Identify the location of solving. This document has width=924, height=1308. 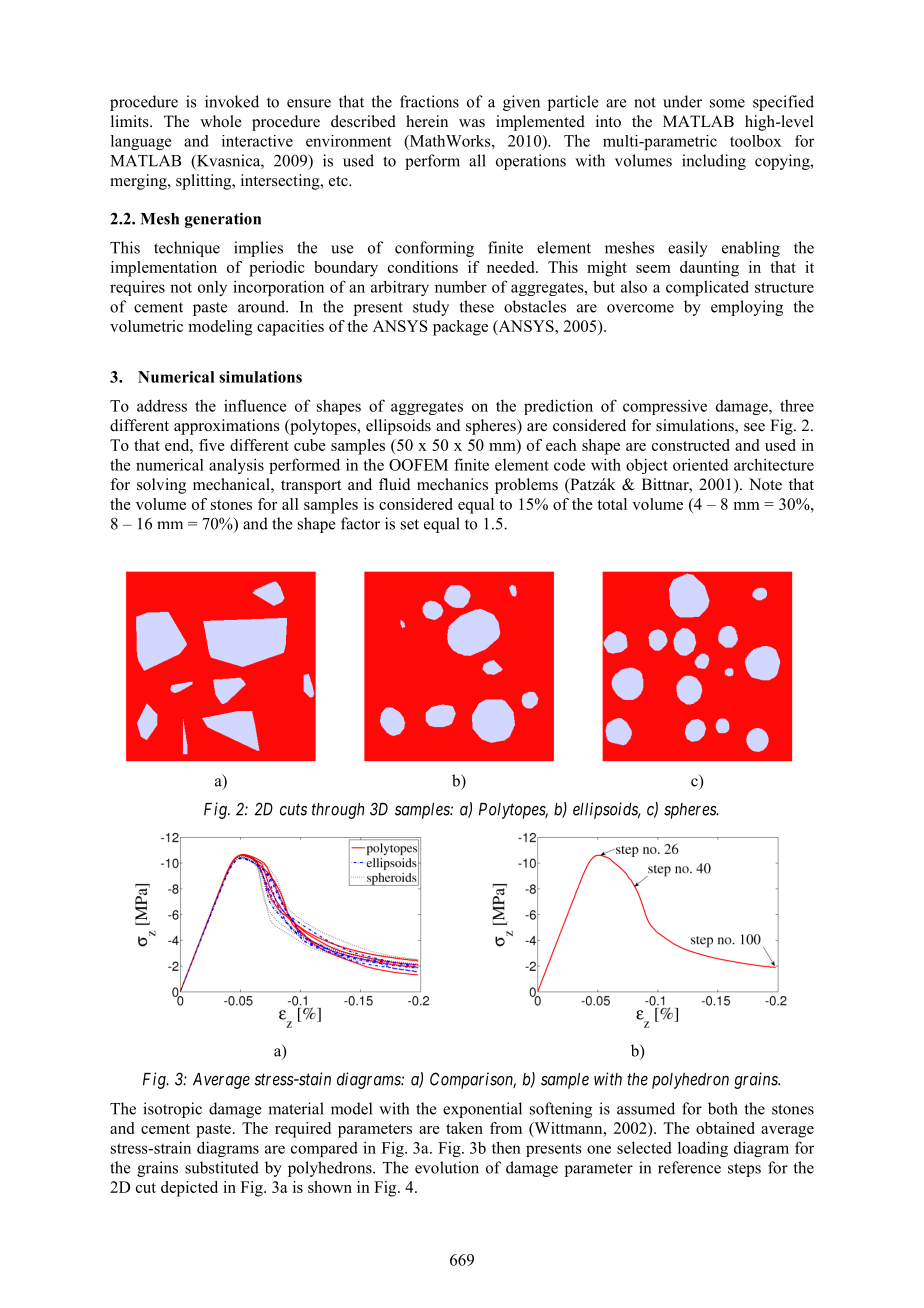
(161, 486).
